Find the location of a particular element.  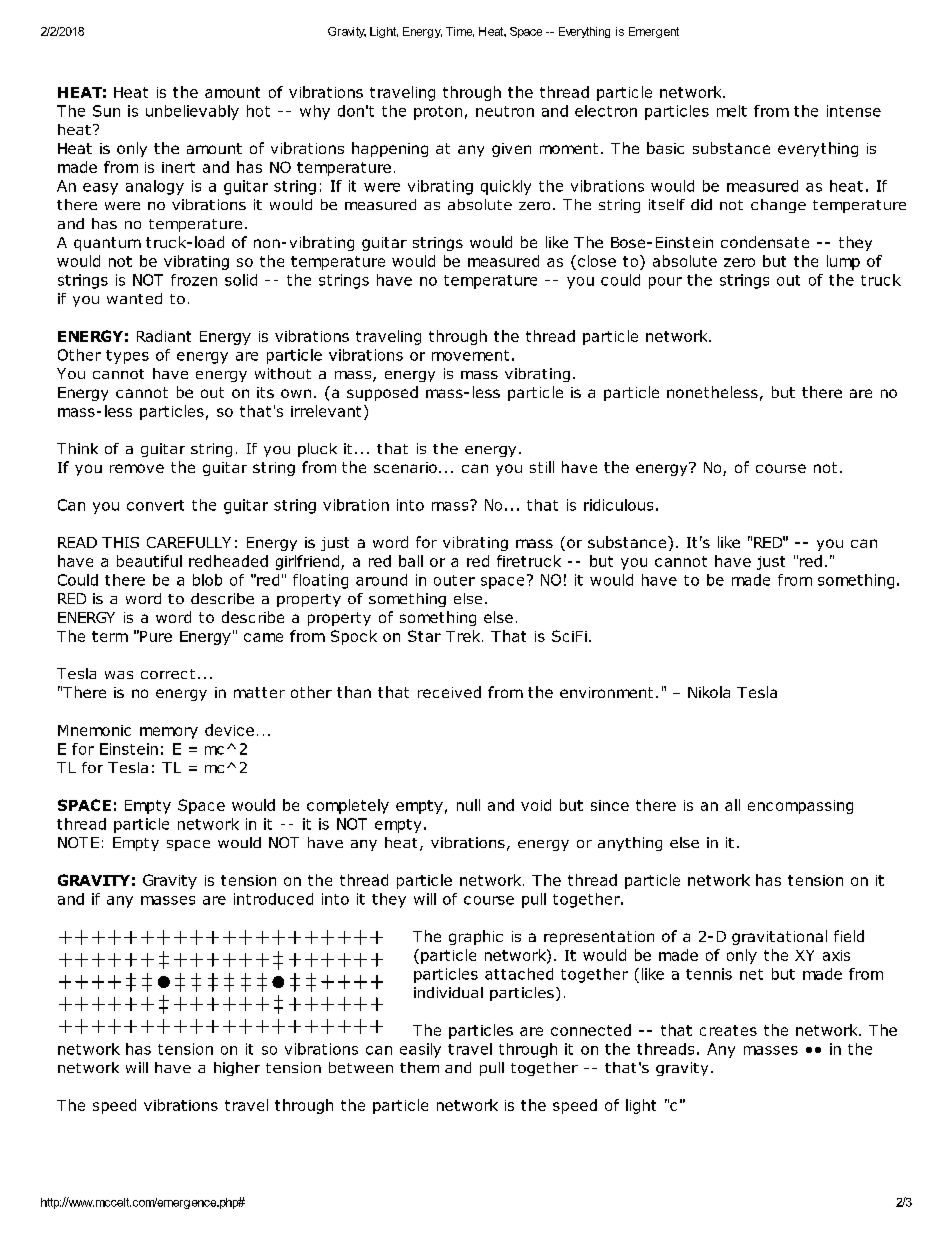

higher is located at coordinates (237, 1069).
